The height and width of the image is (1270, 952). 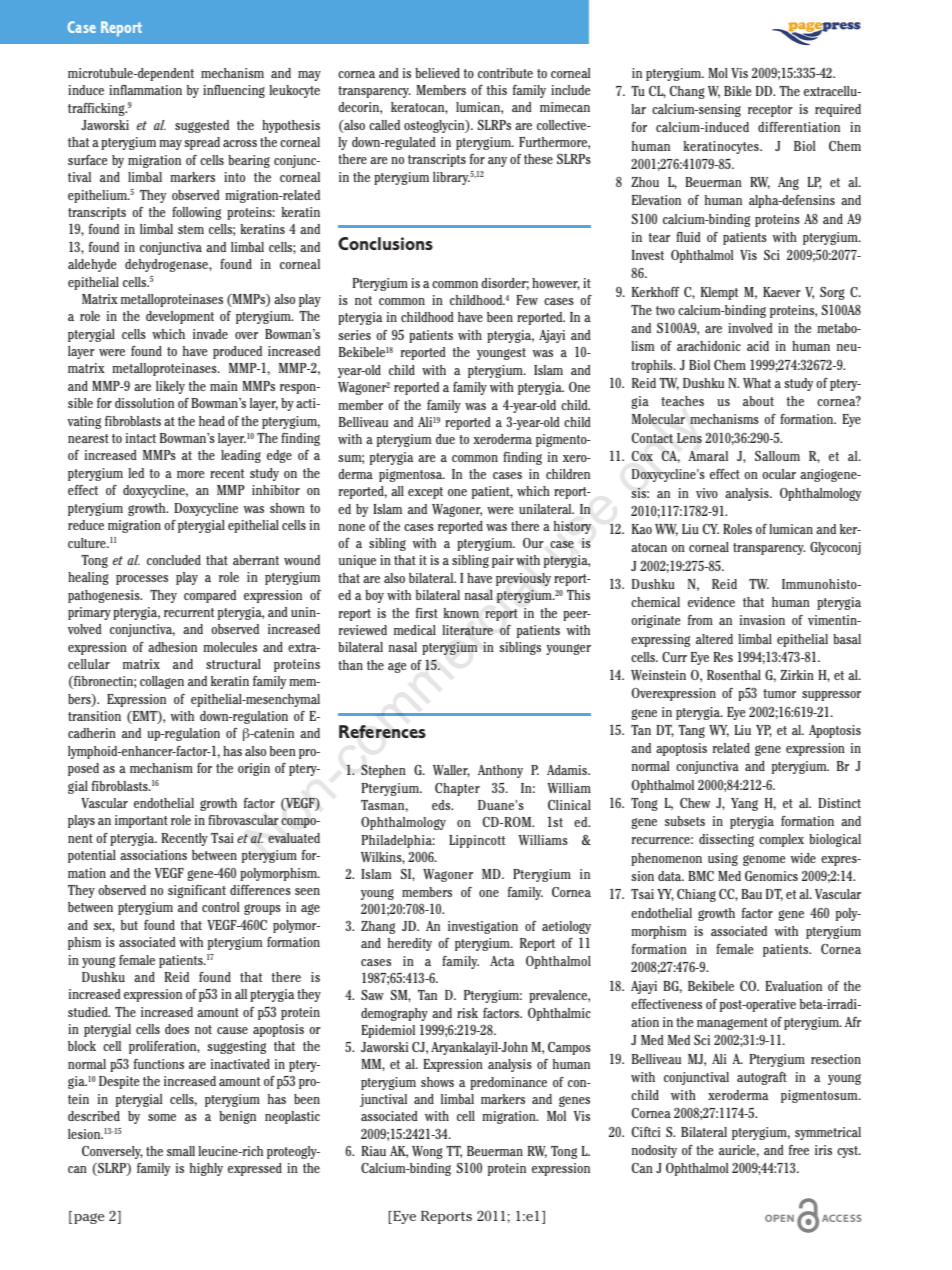 I want to click on Rosenthal, so click(x=734, y=675).
